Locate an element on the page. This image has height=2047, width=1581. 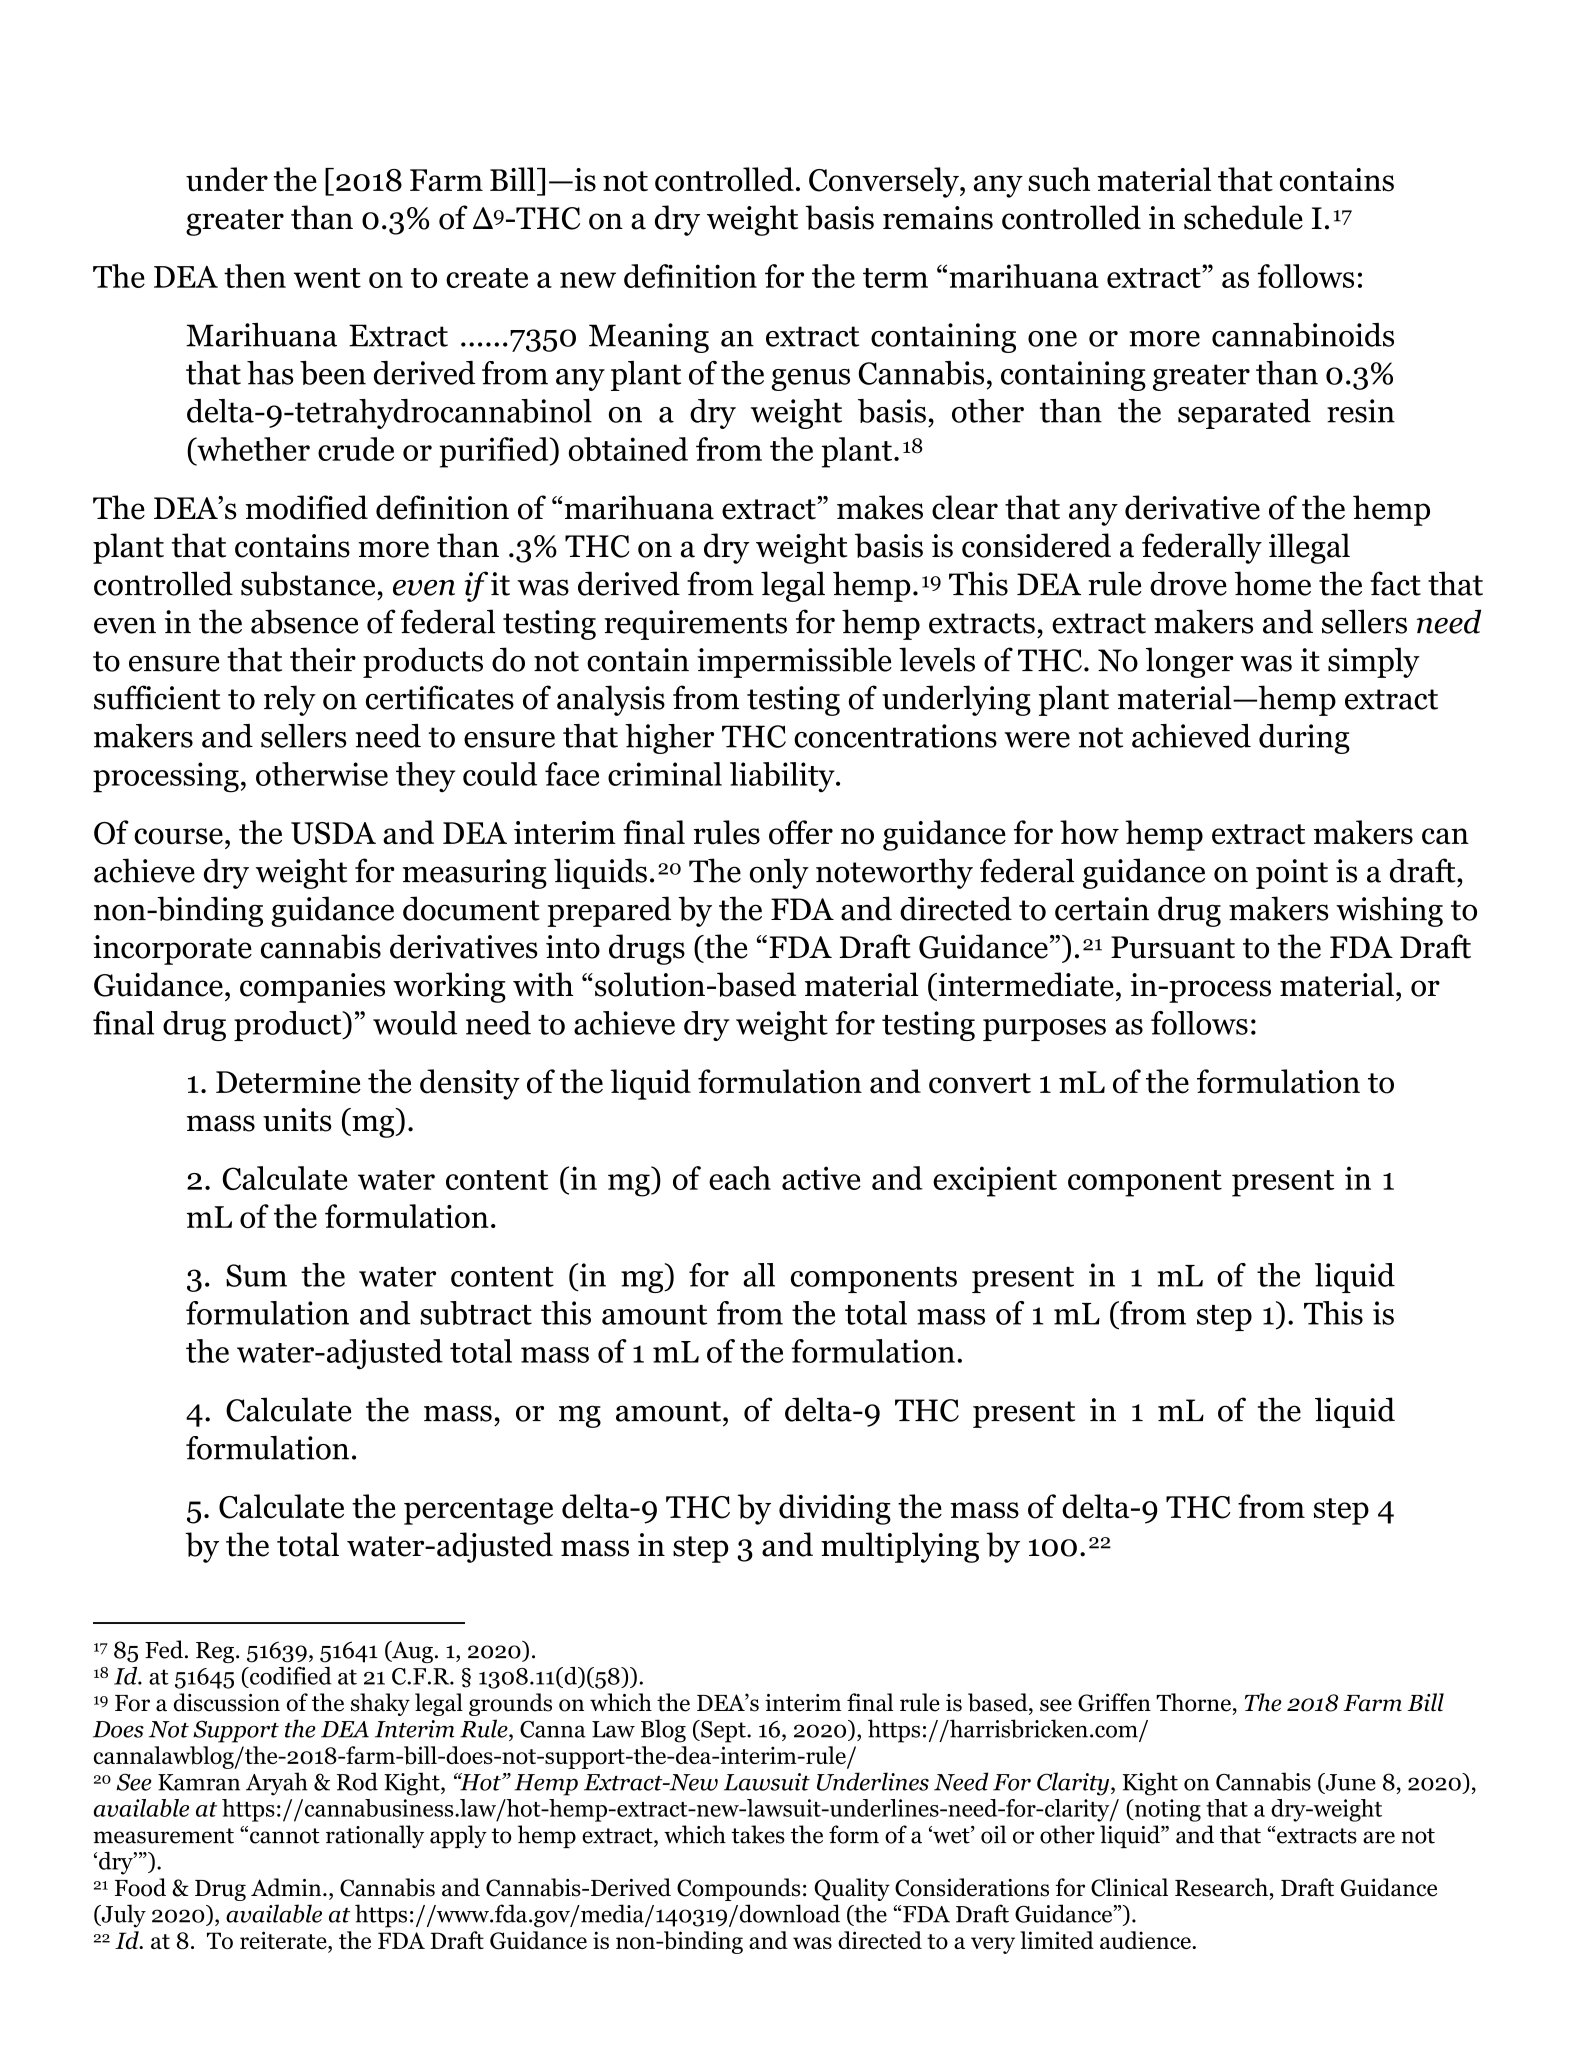
Conversely is located at coordinates (885, 182).
